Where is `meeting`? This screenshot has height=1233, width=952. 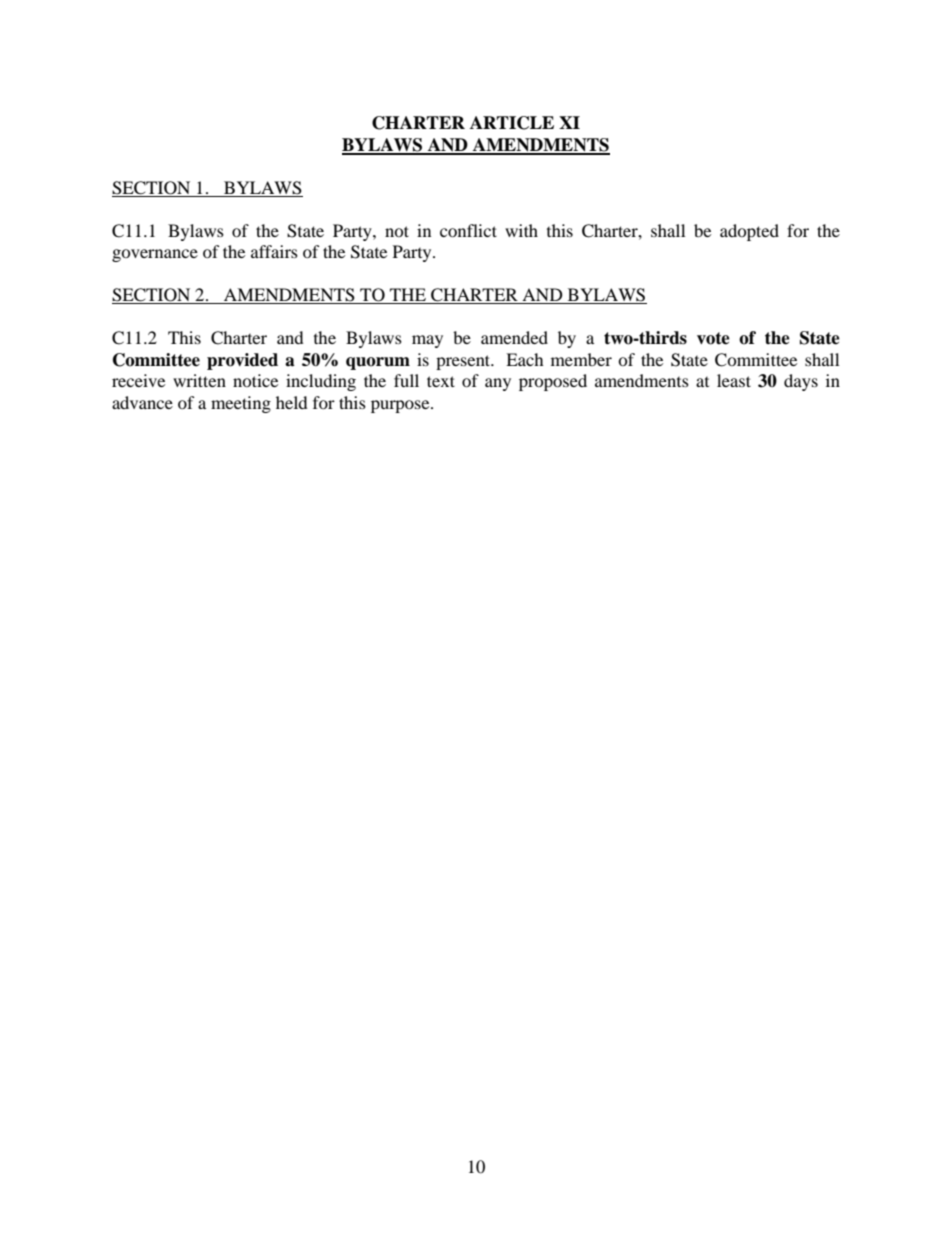
meeting is located at coordinates (241, 404).
